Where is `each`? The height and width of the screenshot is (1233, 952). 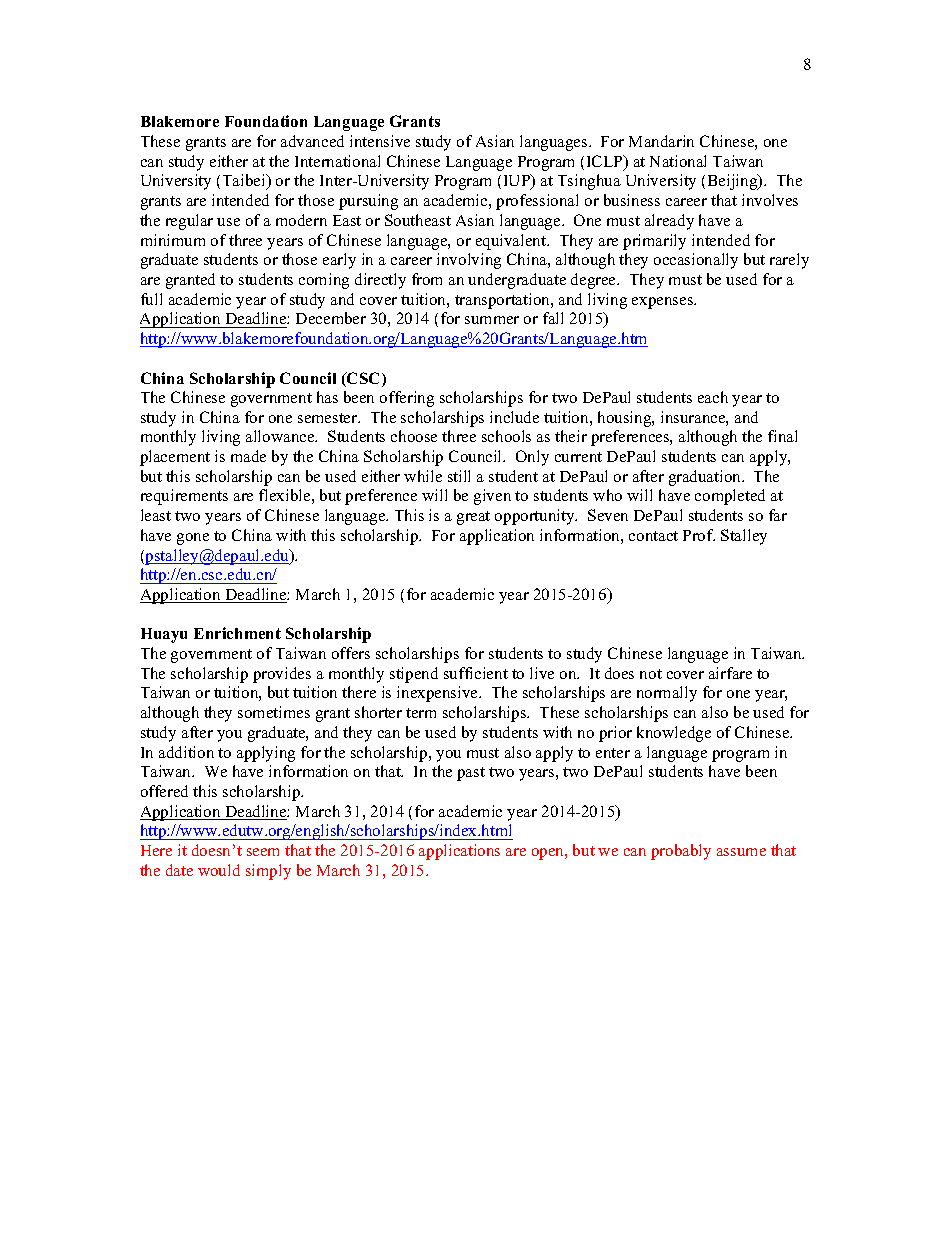
each is located at coordinates (713, 397).
